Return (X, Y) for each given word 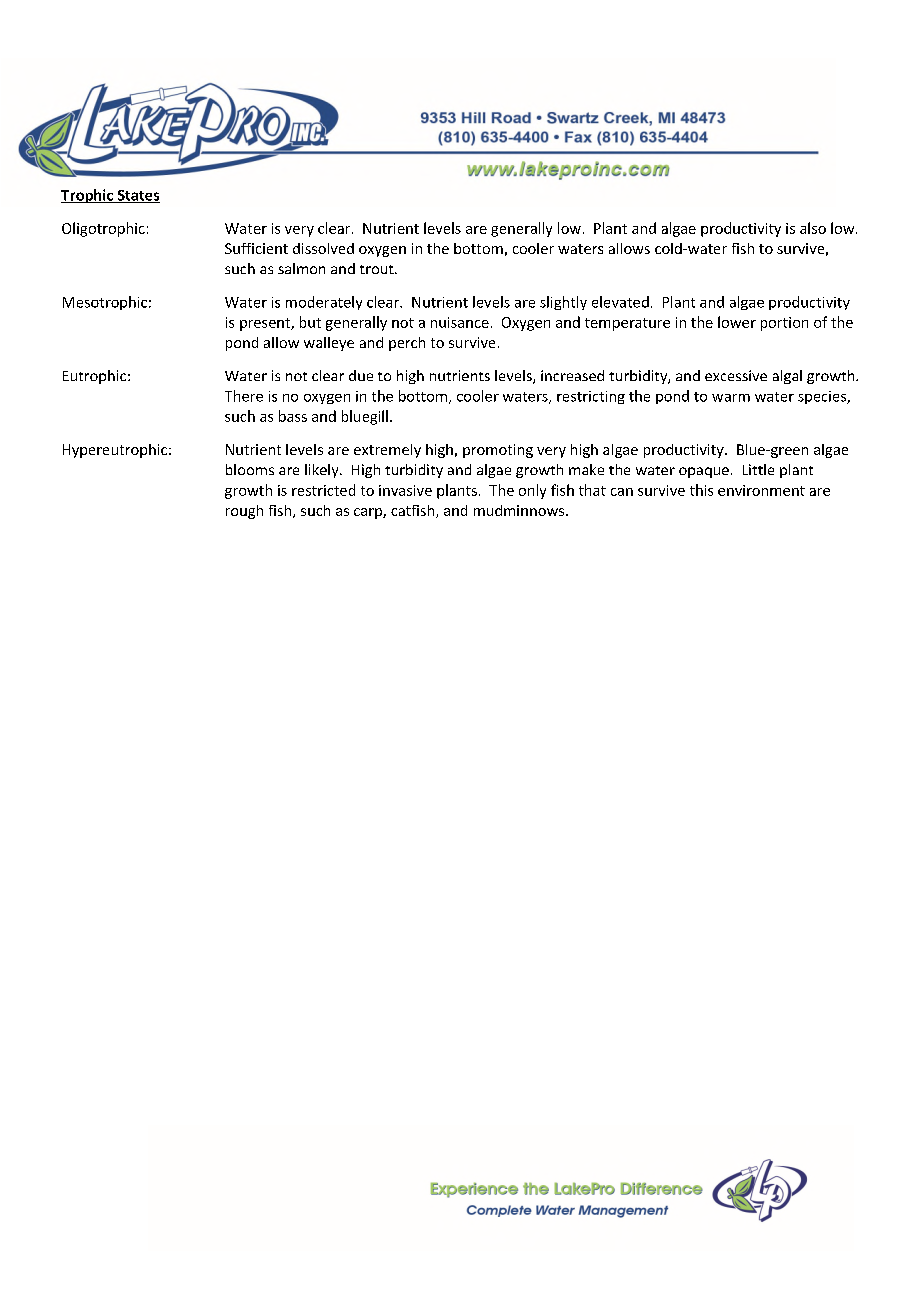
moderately (324, 303)
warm (731, 398)
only (532, 491)
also (813, 228)
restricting (591, 397)
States (137, 196)
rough (244, 512)
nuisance (460, 322)
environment (761, 490)
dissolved (323, 248)
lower (737, 322)
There (244, 396)
